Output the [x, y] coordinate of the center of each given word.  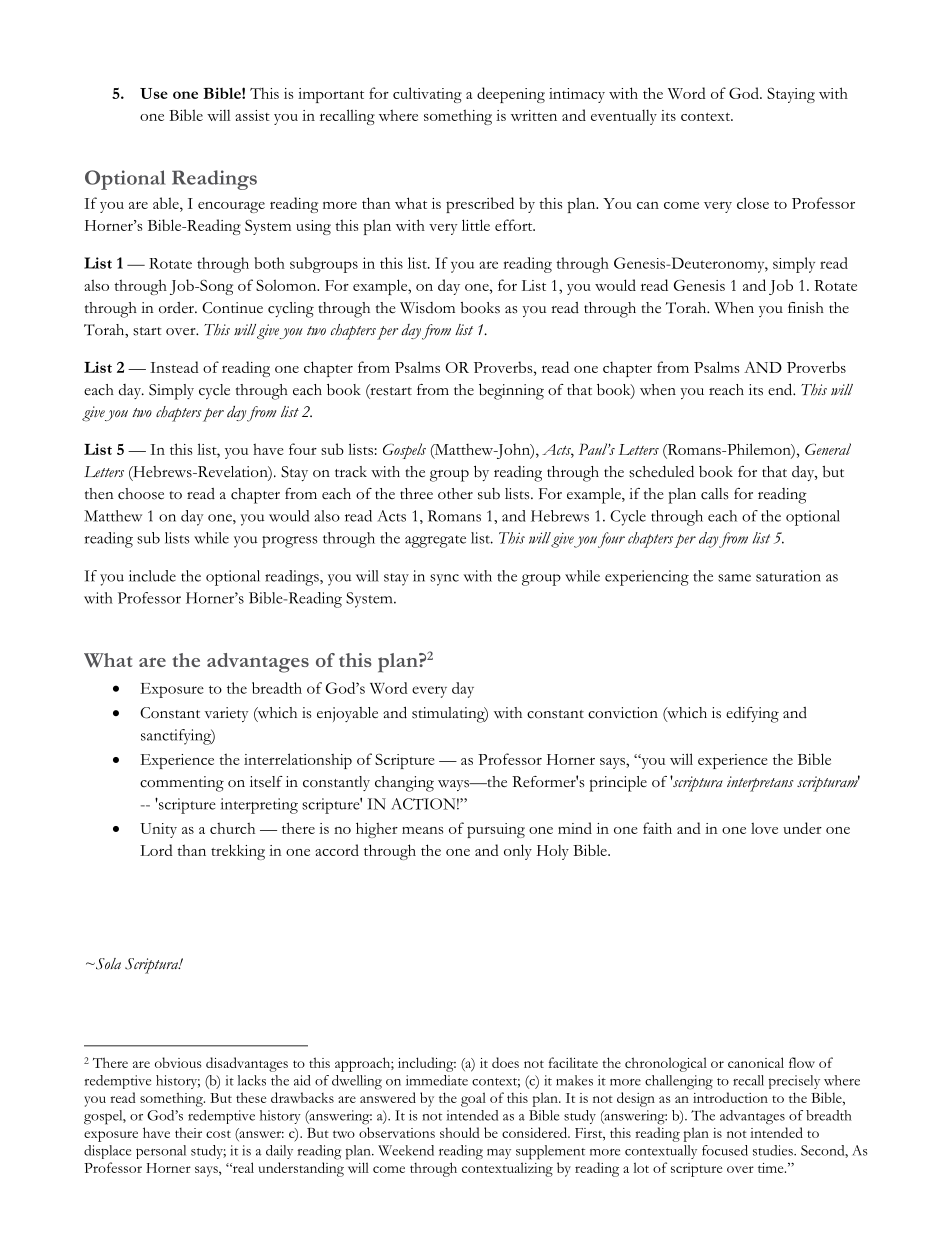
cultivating [427, 95]
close [753, 203]
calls [714, 494]
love [764, 828]
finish [806, 308]
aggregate [435, 541]
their [188, 1133]
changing [404, 784]
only [518, 852]
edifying [752, 715]
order [177, 308]
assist [252, 115]
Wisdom [427, 308]
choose [141, 494]
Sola [107, 964]
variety [227, 714]
